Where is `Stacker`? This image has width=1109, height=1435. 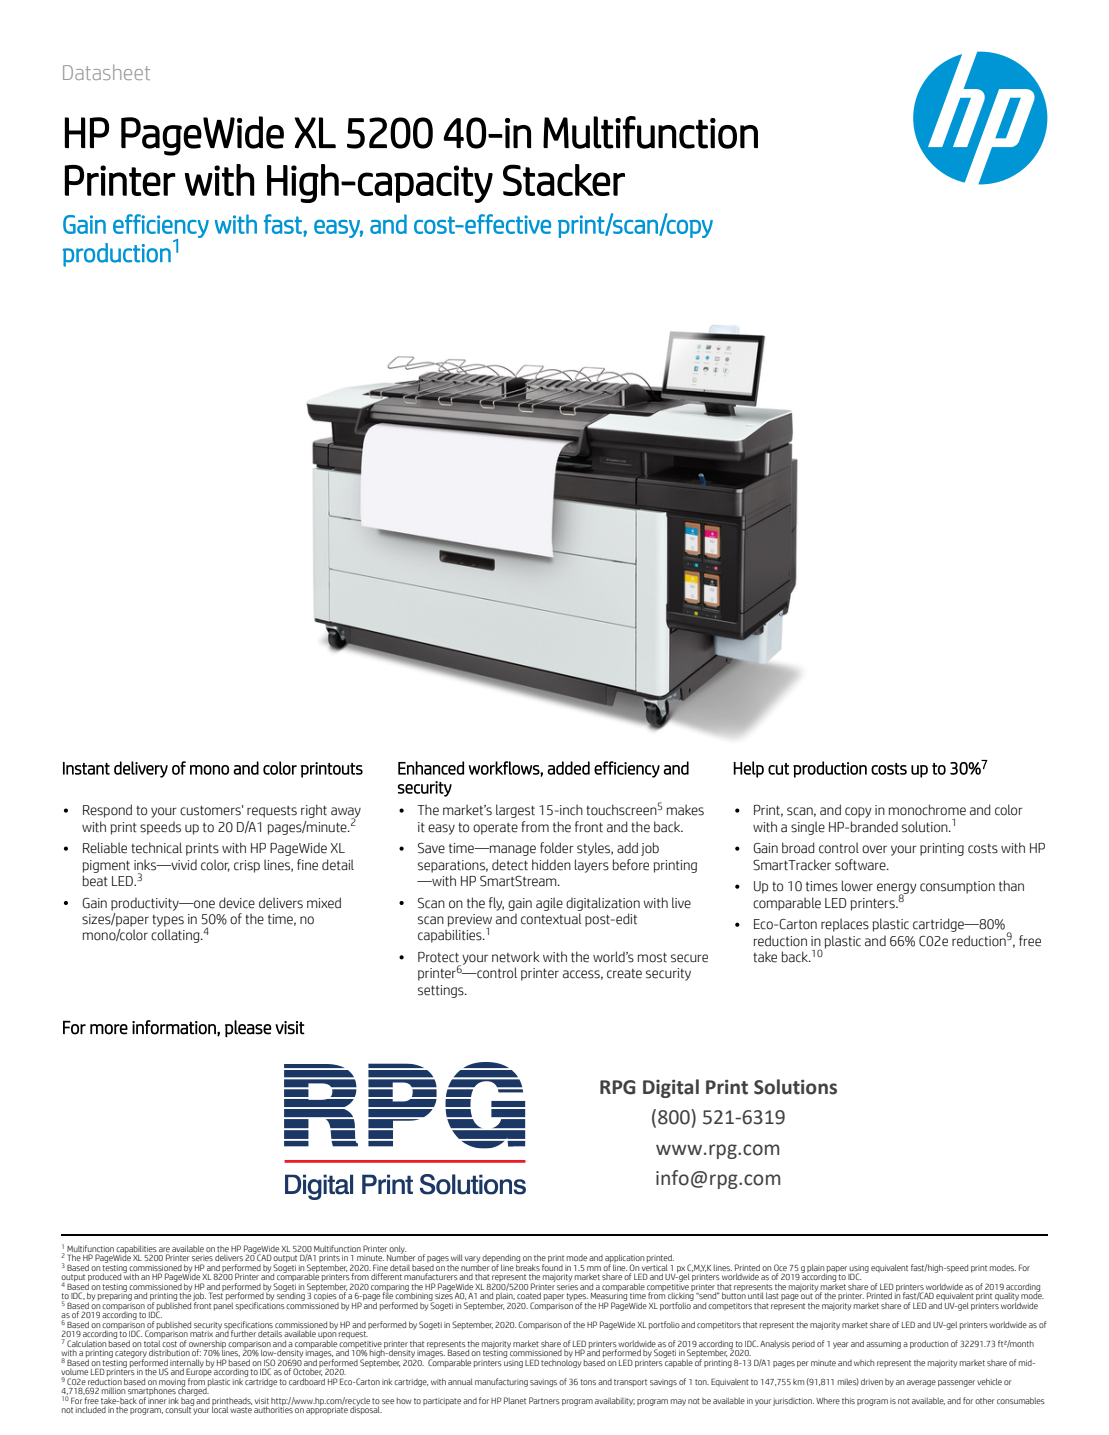 Stacker is located at coordinates (564, 180).
